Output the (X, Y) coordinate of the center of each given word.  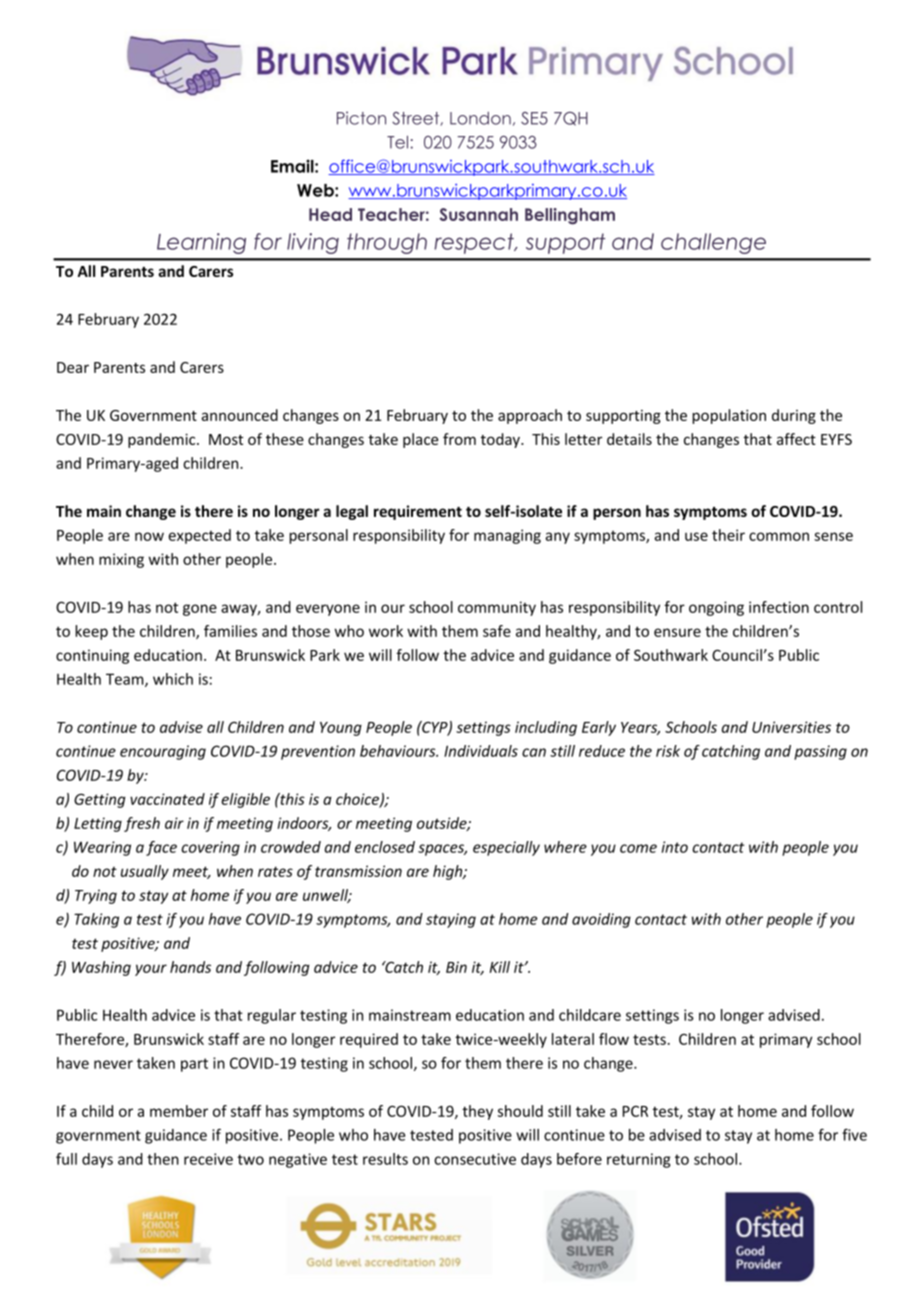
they (477, 1112)
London (480, 118)
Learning (201, 243)
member (179, 1111)
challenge (713, 243)
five (854, 1134)
